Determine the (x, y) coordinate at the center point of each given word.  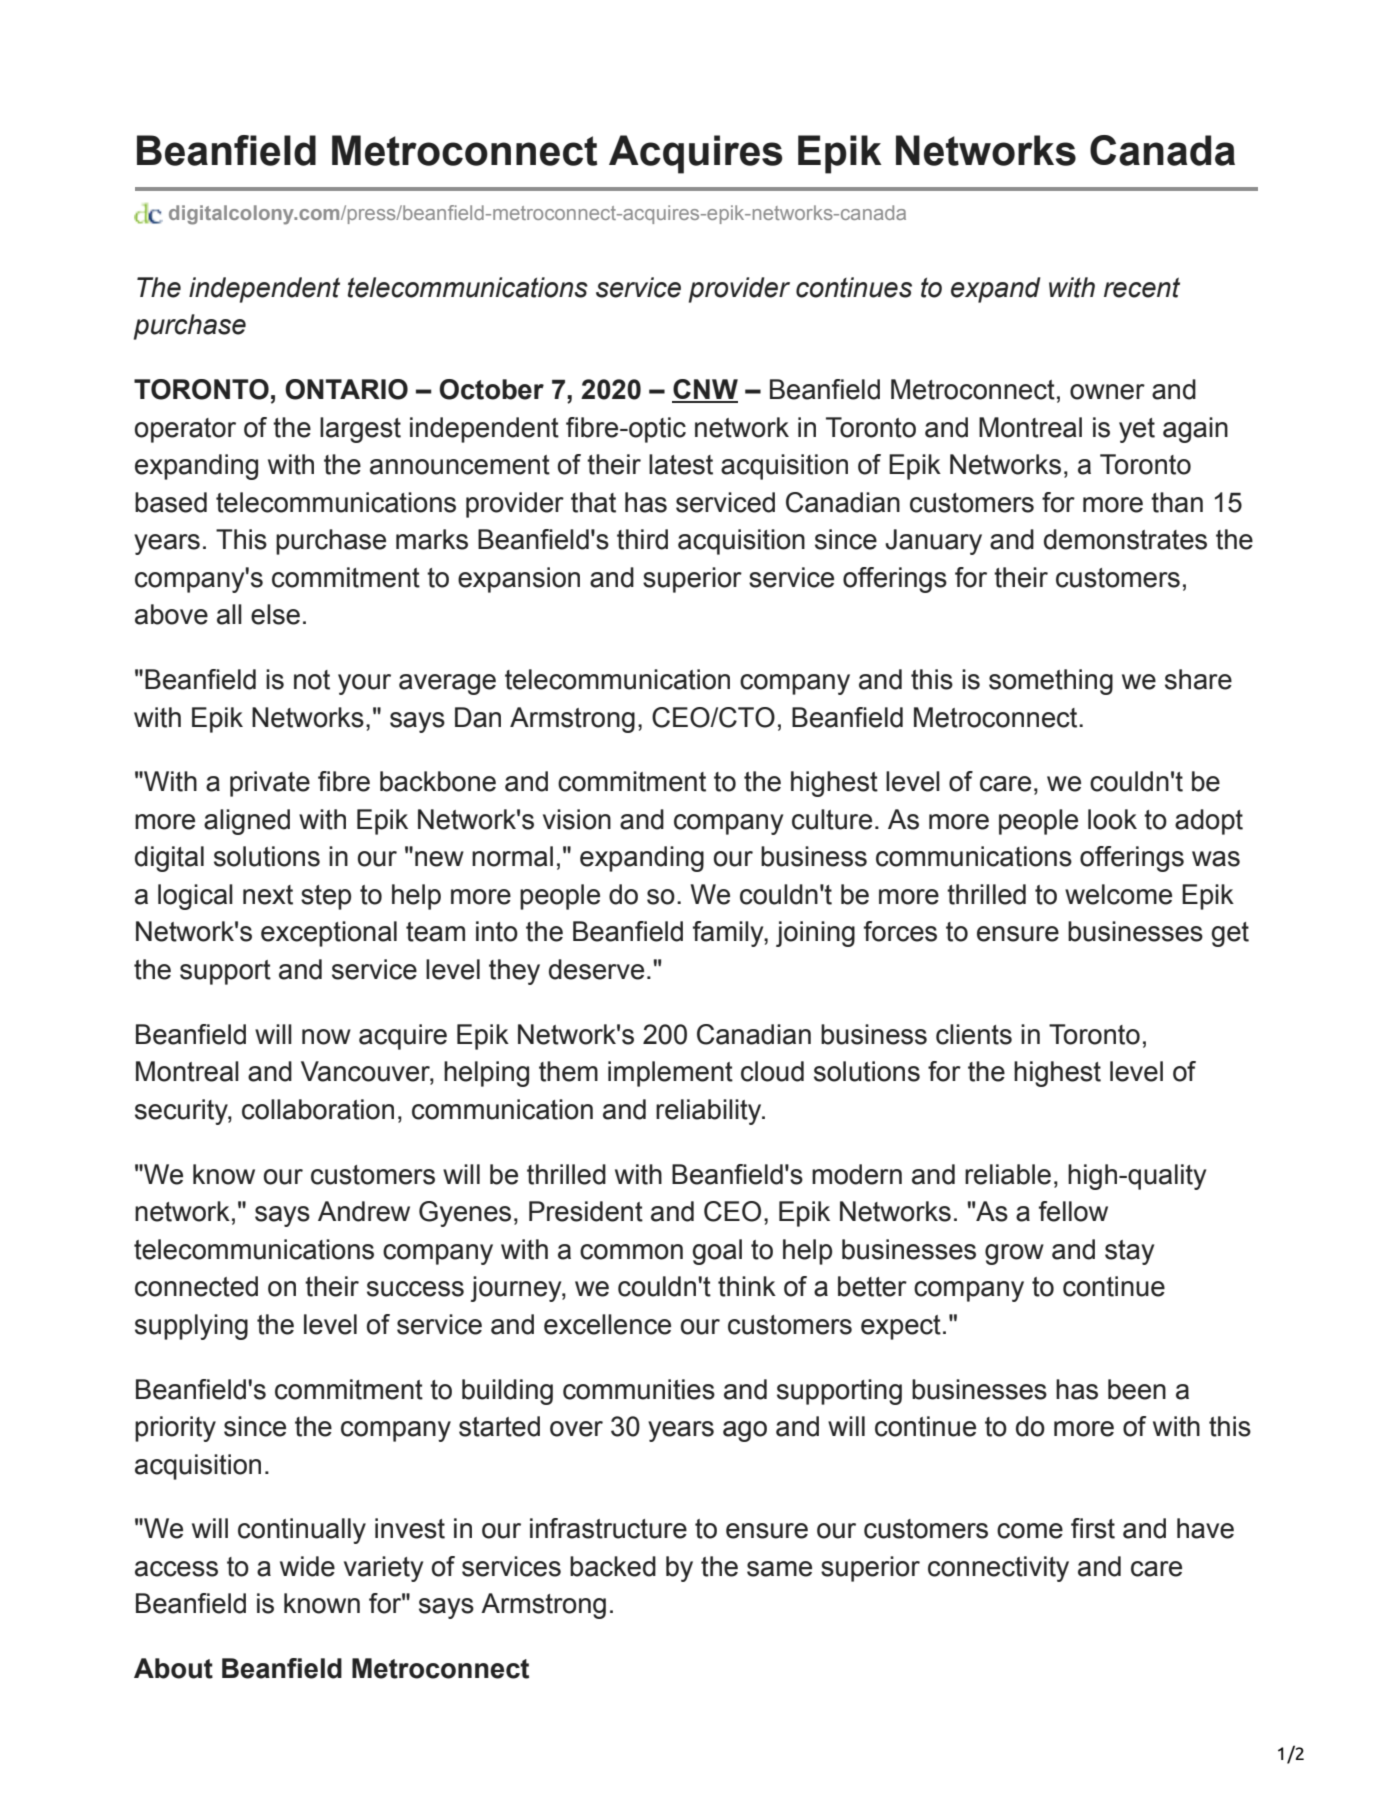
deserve (596, 969)
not (312, 680)
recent (1142, 287)
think (747, 1286)
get (1230, 934)
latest (681, 464)
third (642, 539)
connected (196, 1286)
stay (1129, 1252)
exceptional (329, 934)
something (1051, 682)
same (779, 1569)
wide (307, 1566)
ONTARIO (346, 389)
